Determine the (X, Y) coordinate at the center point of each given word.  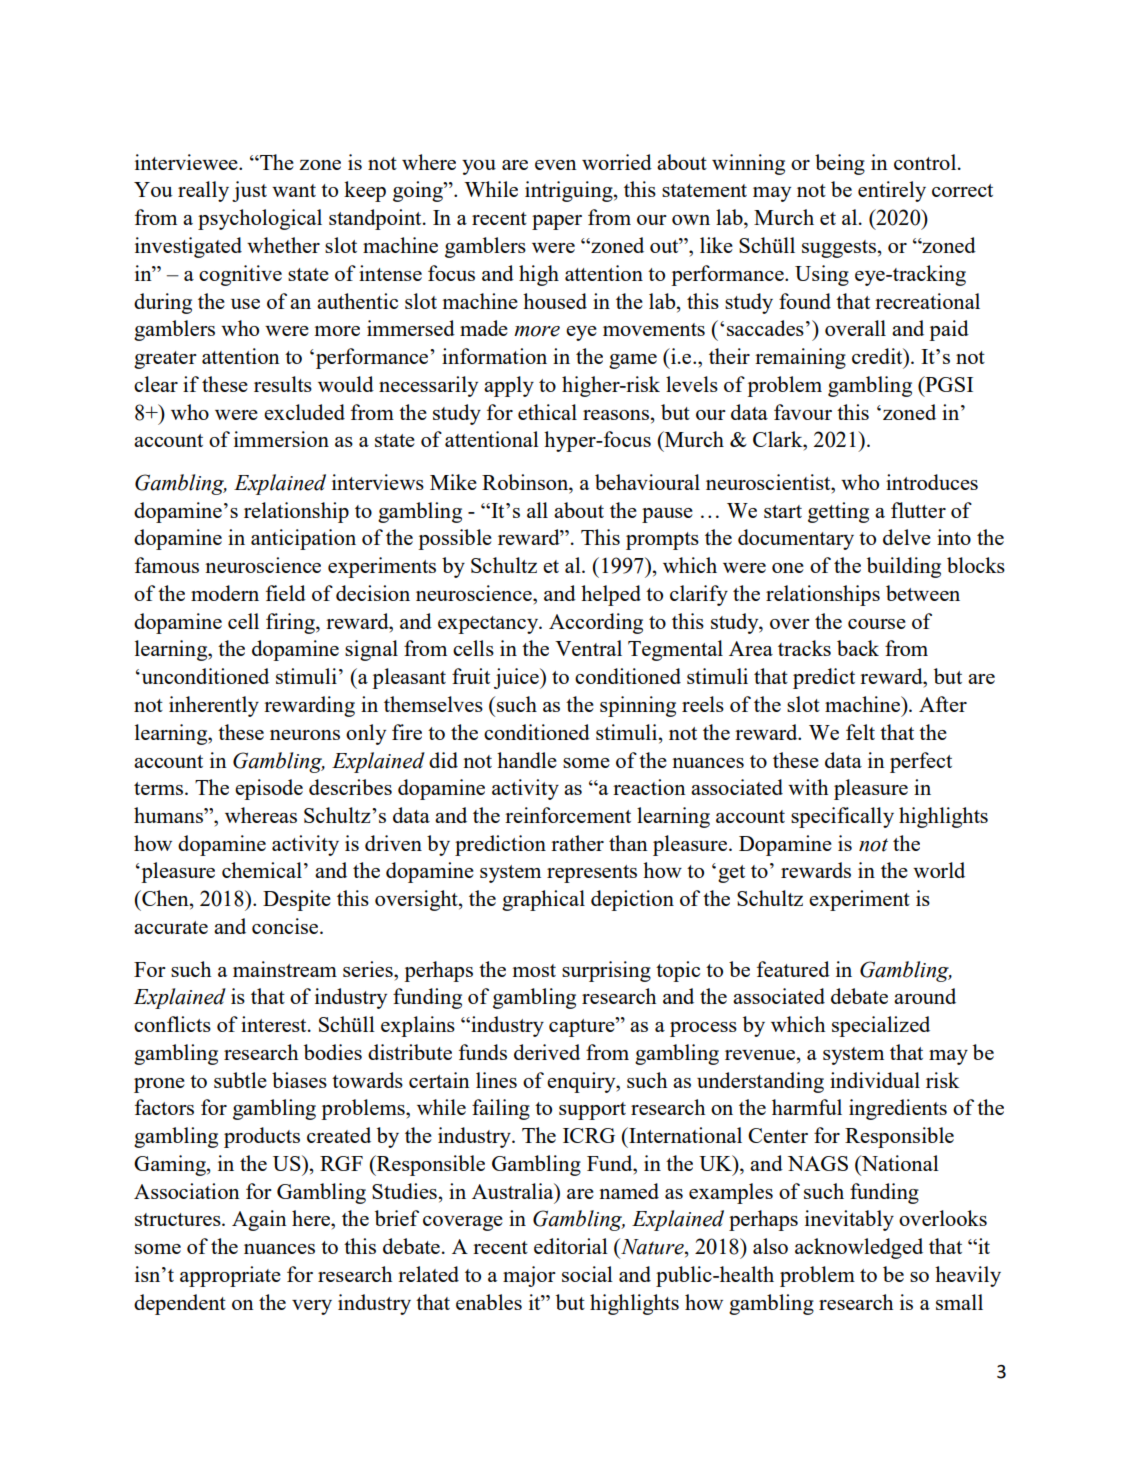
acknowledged (859, 1248)
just (249, 191)
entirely (892, 191)
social (587, 1274)
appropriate (230, 1276)
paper (557, 222)
